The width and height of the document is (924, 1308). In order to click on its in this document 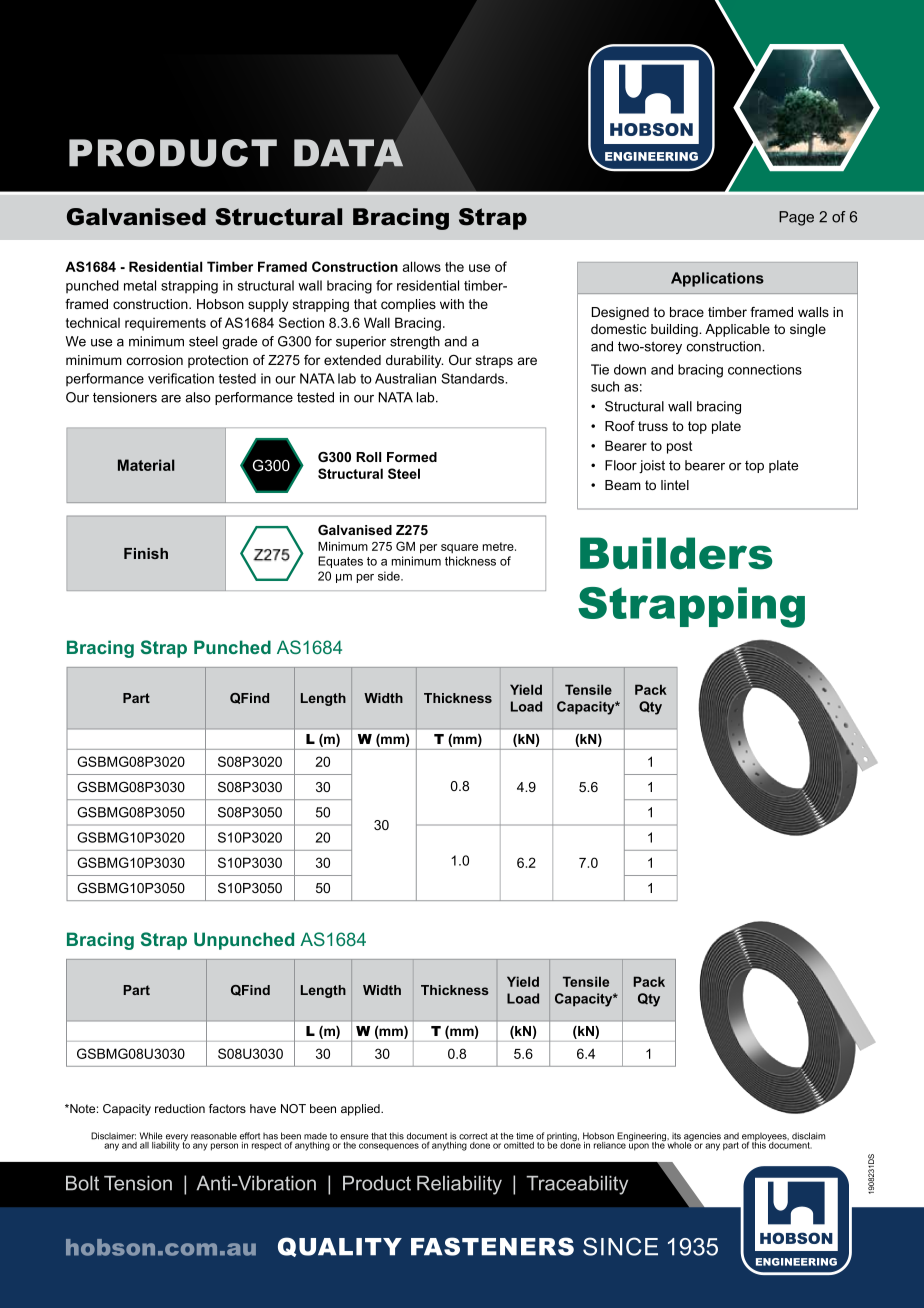, I will do `click(676, 1136)`.
